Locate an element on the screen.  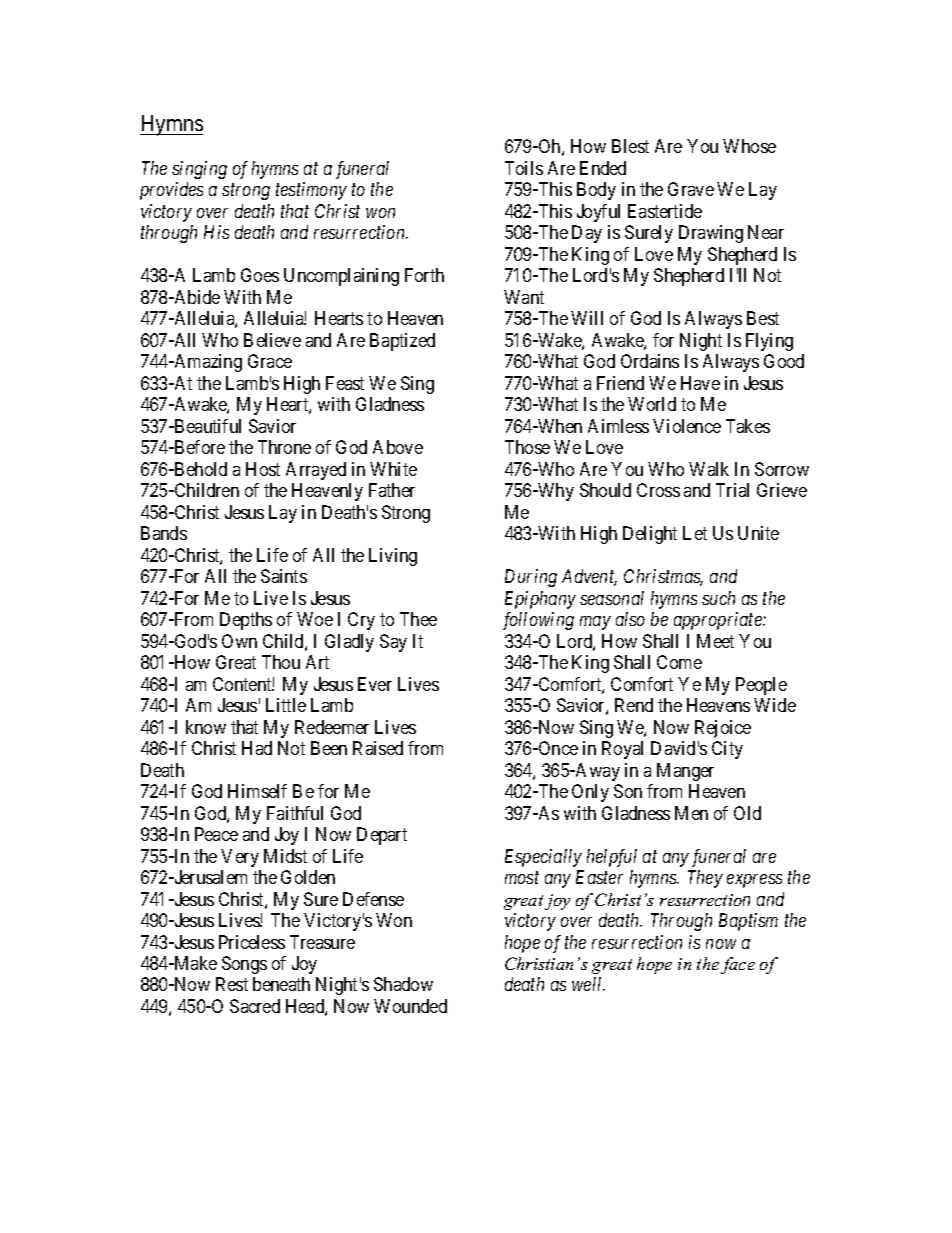
Grave is located at coordinates (691, 189).
